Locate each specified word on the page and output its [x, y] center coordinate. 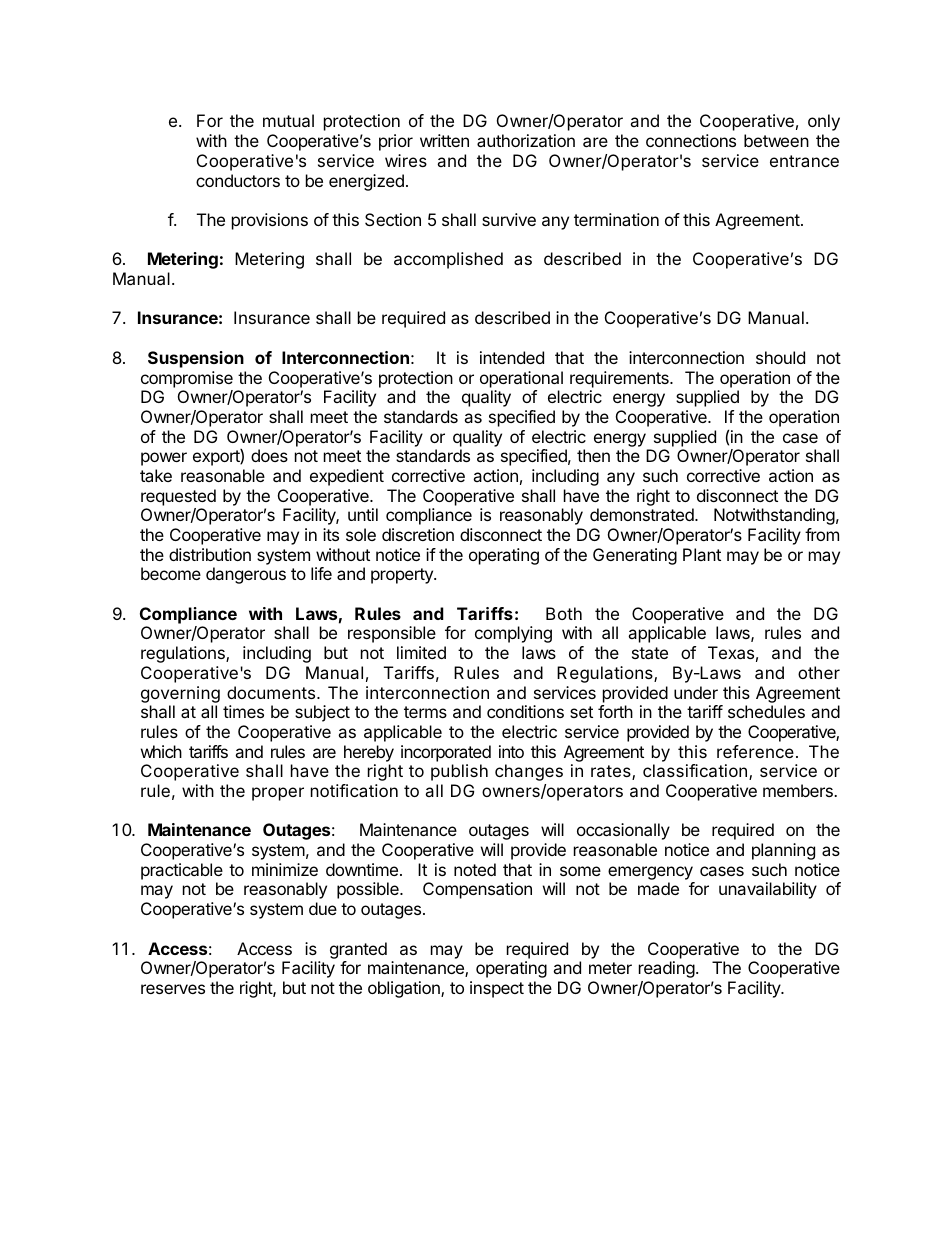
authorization [526, 140]
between [776, 140]
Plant [702, 554]
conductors [238, 180]
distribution [210, 554]
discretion [418, 534]
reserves [173, 989]
